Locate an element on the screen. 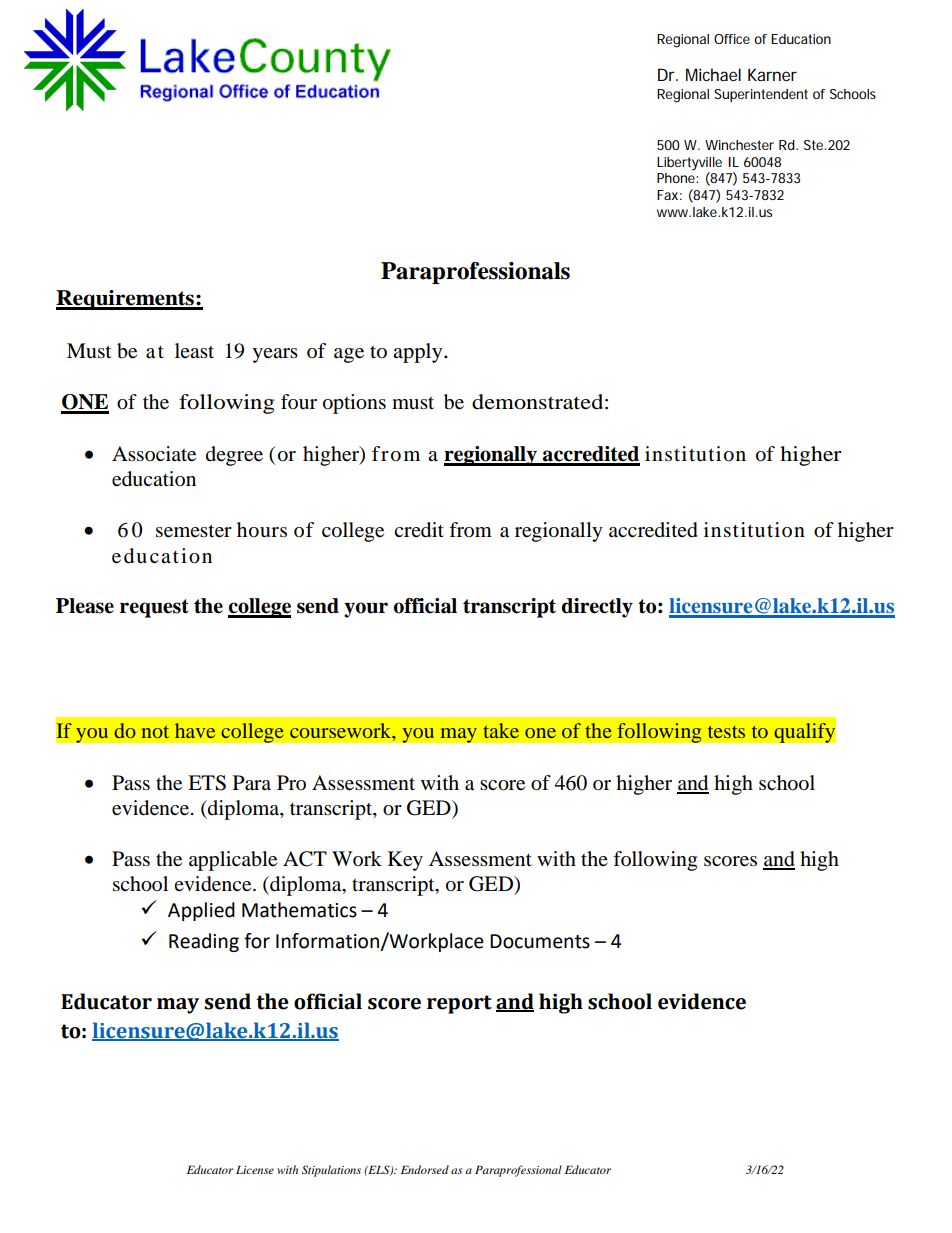  Associate is located at coordinates (154, 454).
